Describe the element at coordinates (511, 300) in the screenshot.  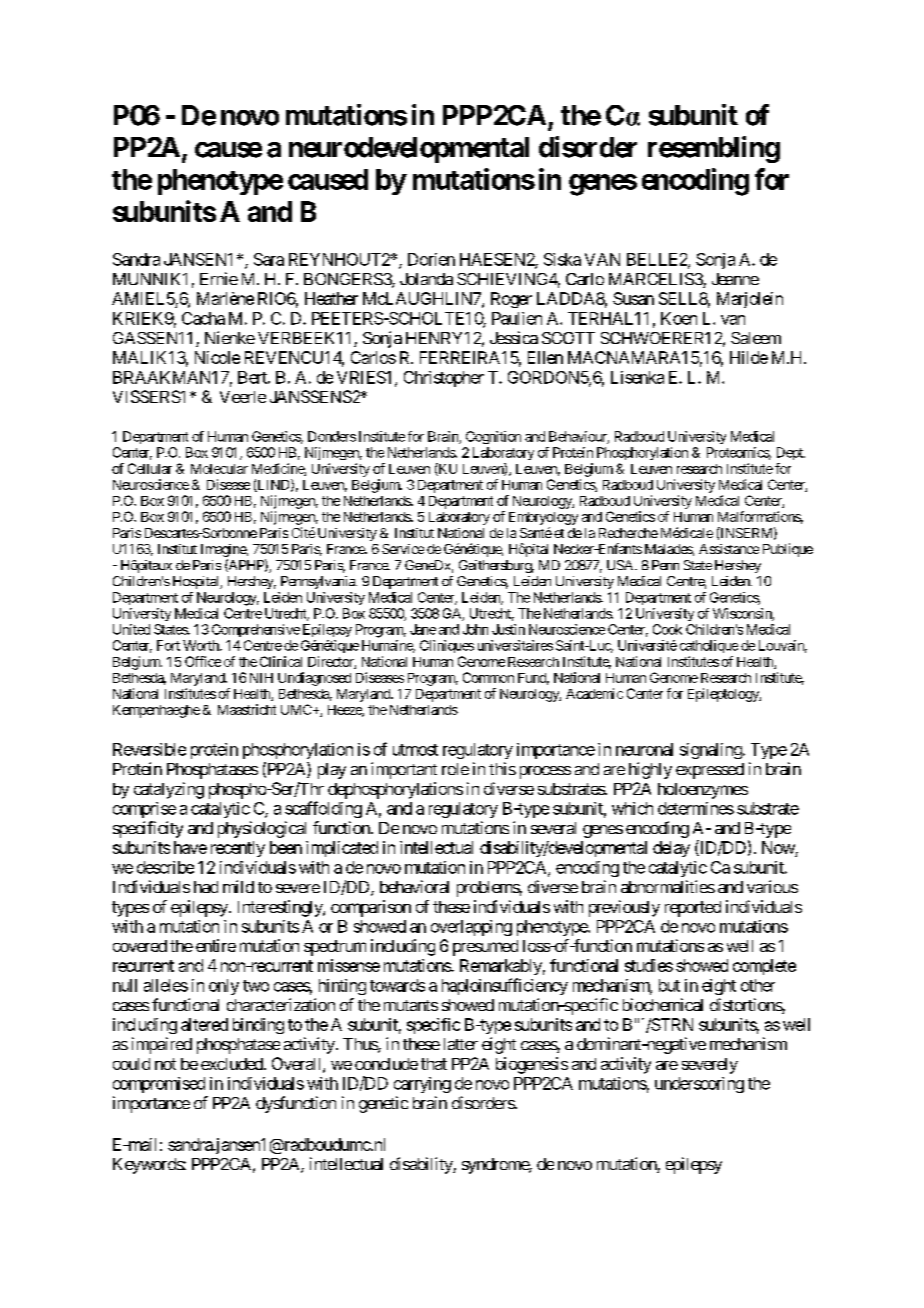
I see `Roger` at that location.
